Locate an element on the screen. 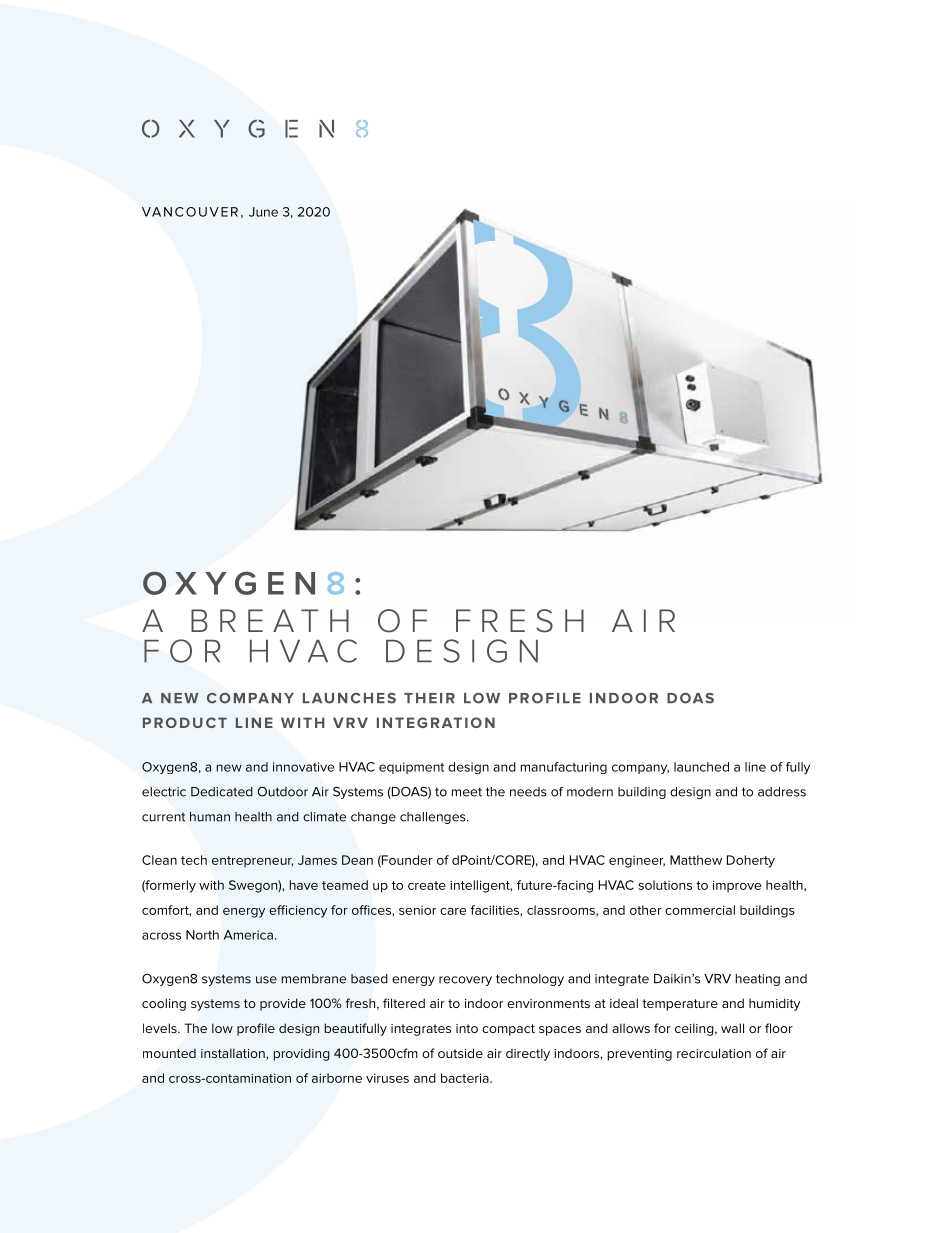  manufacturing is located at coordinates (563, 768).
